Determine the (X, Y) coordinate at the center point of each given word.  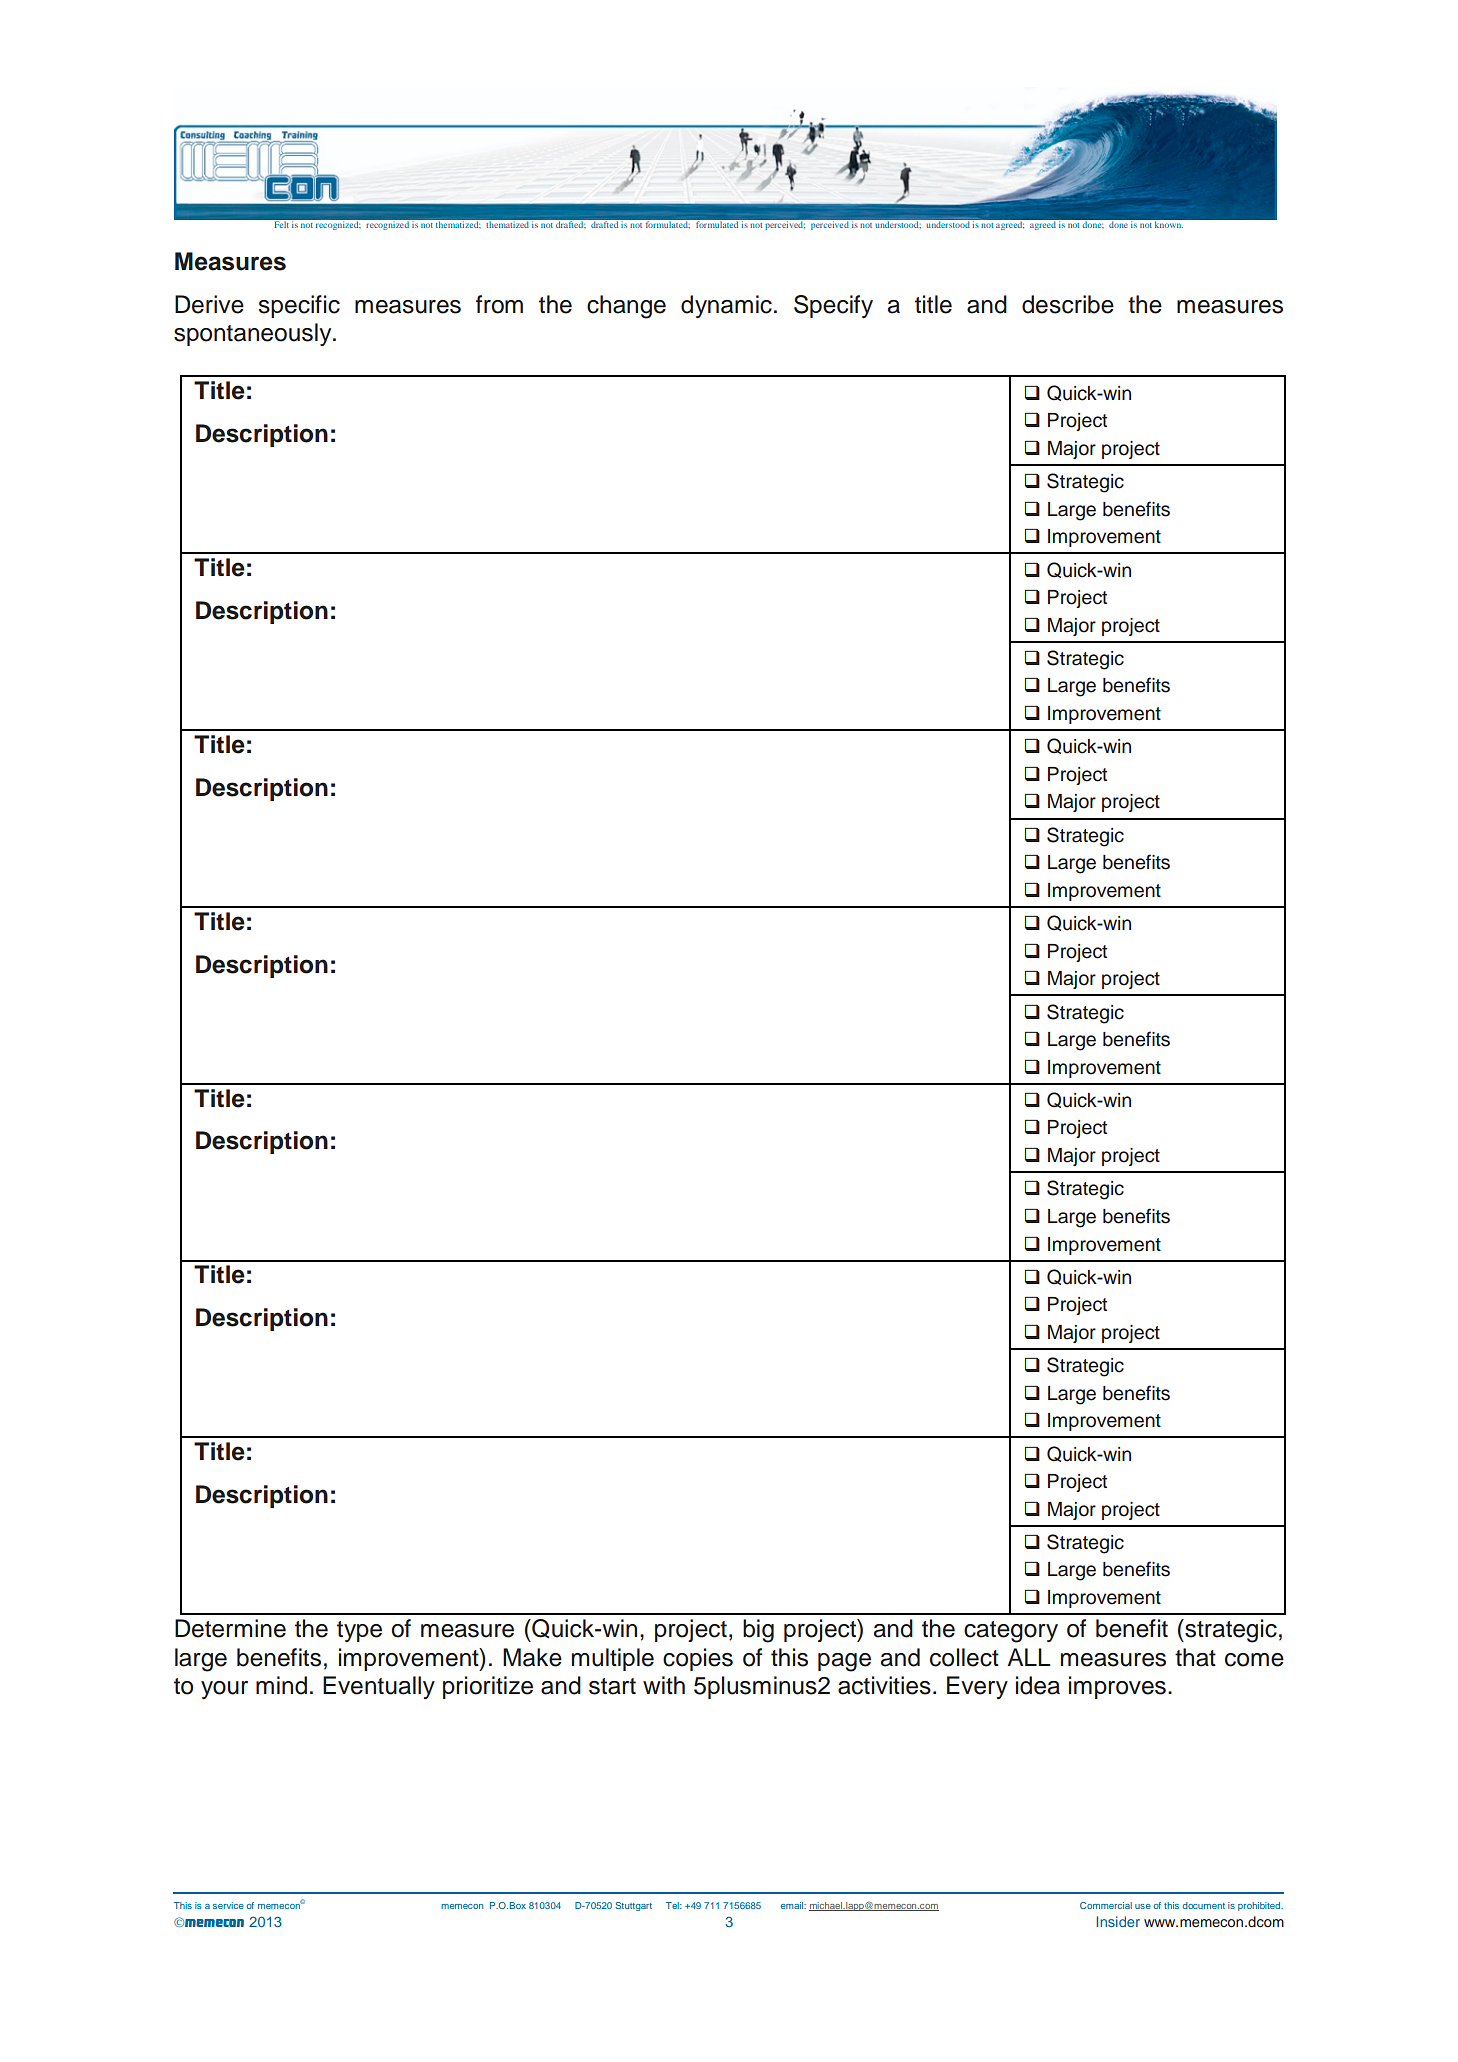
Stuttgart (634, 1906)
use (1143, 1906)
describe (1068, 304)
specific (299, 306)
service (228, 1905)
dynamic (726, 306)
